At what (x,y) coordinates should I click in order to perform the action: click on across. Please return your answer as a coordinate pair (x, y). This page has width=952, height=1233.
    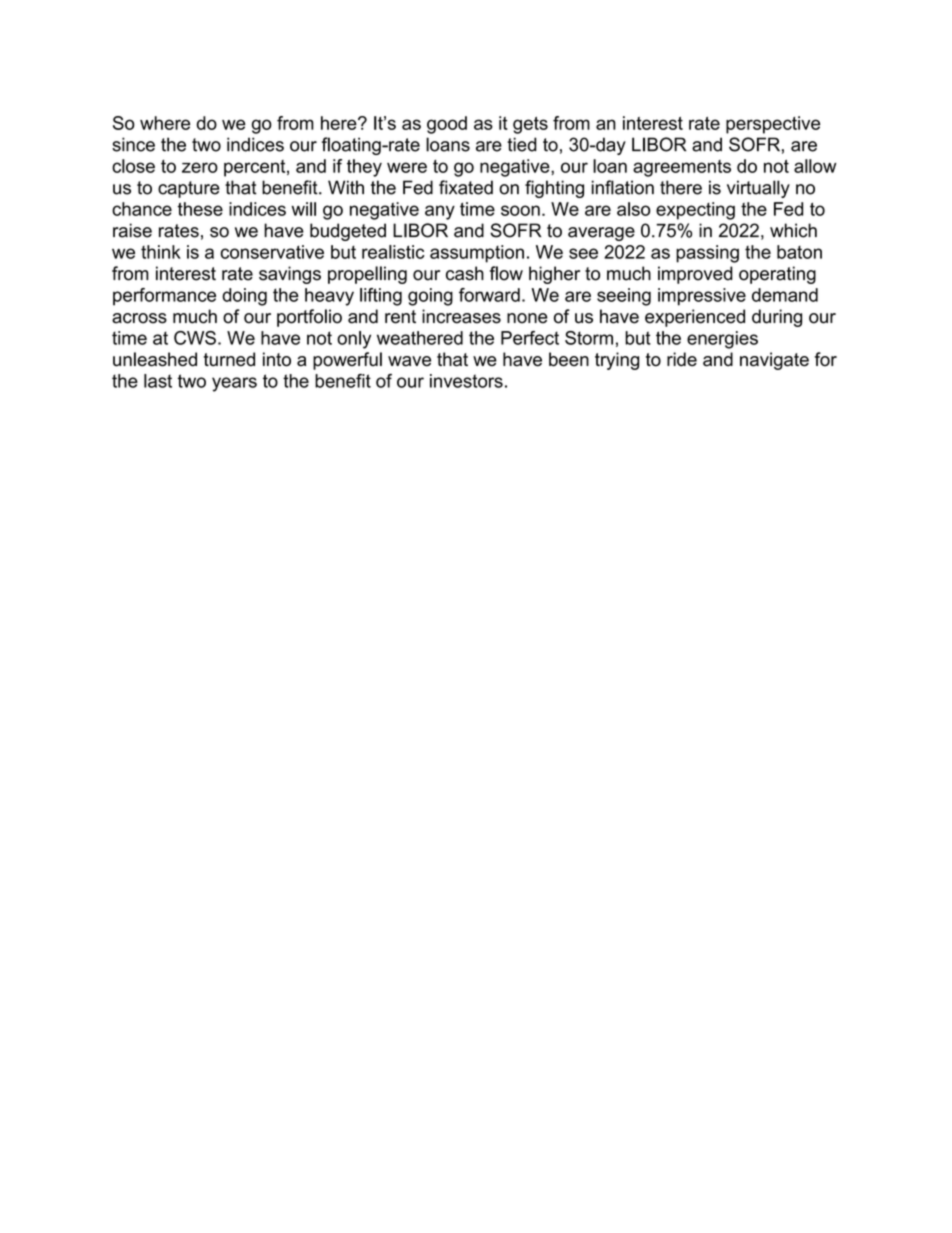
    Looking at the image, I should click on (139, 318).
